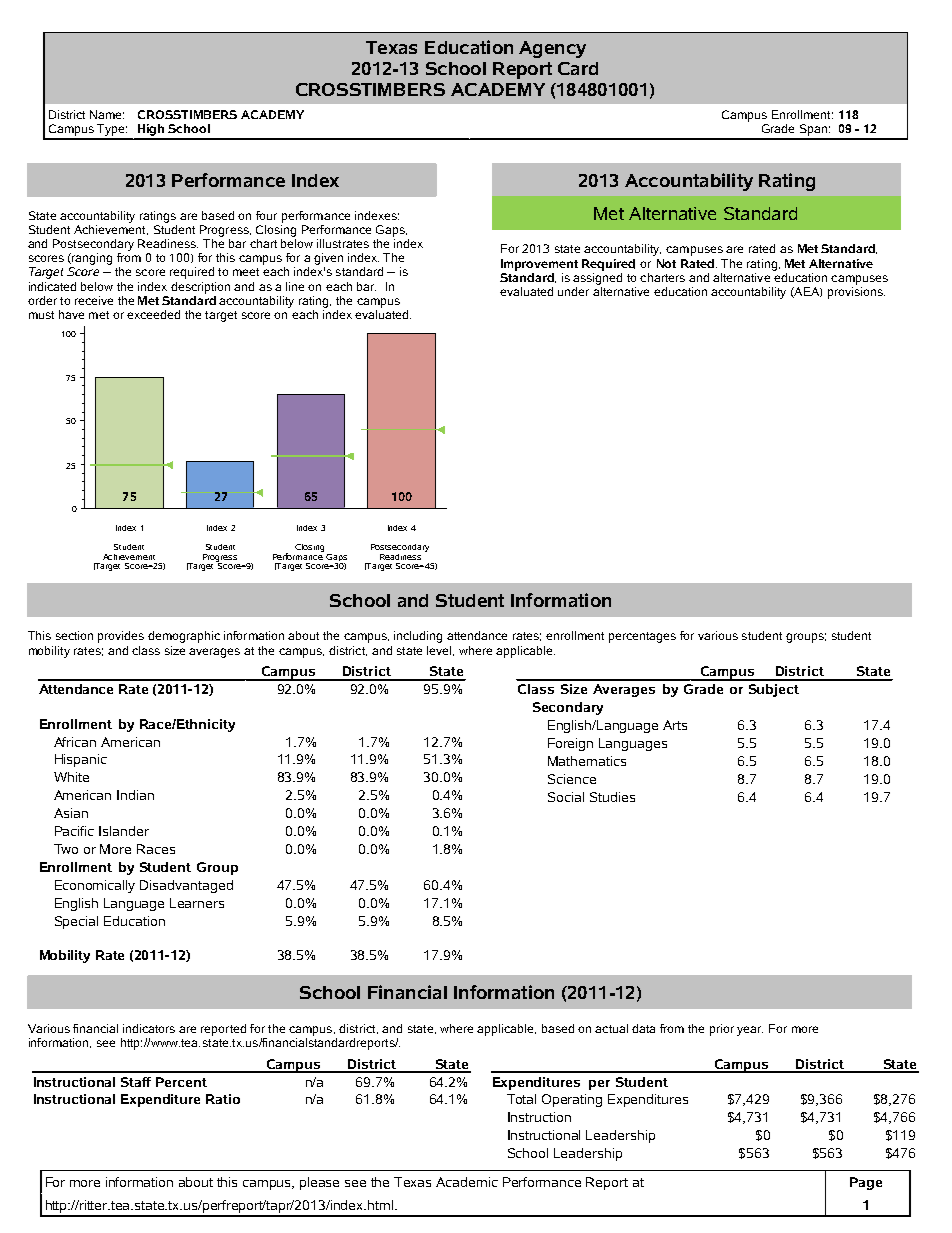 Image resolution: width=952 pixels, height=1233 pixels. I want to click on Academic, so click(467, 1182).
